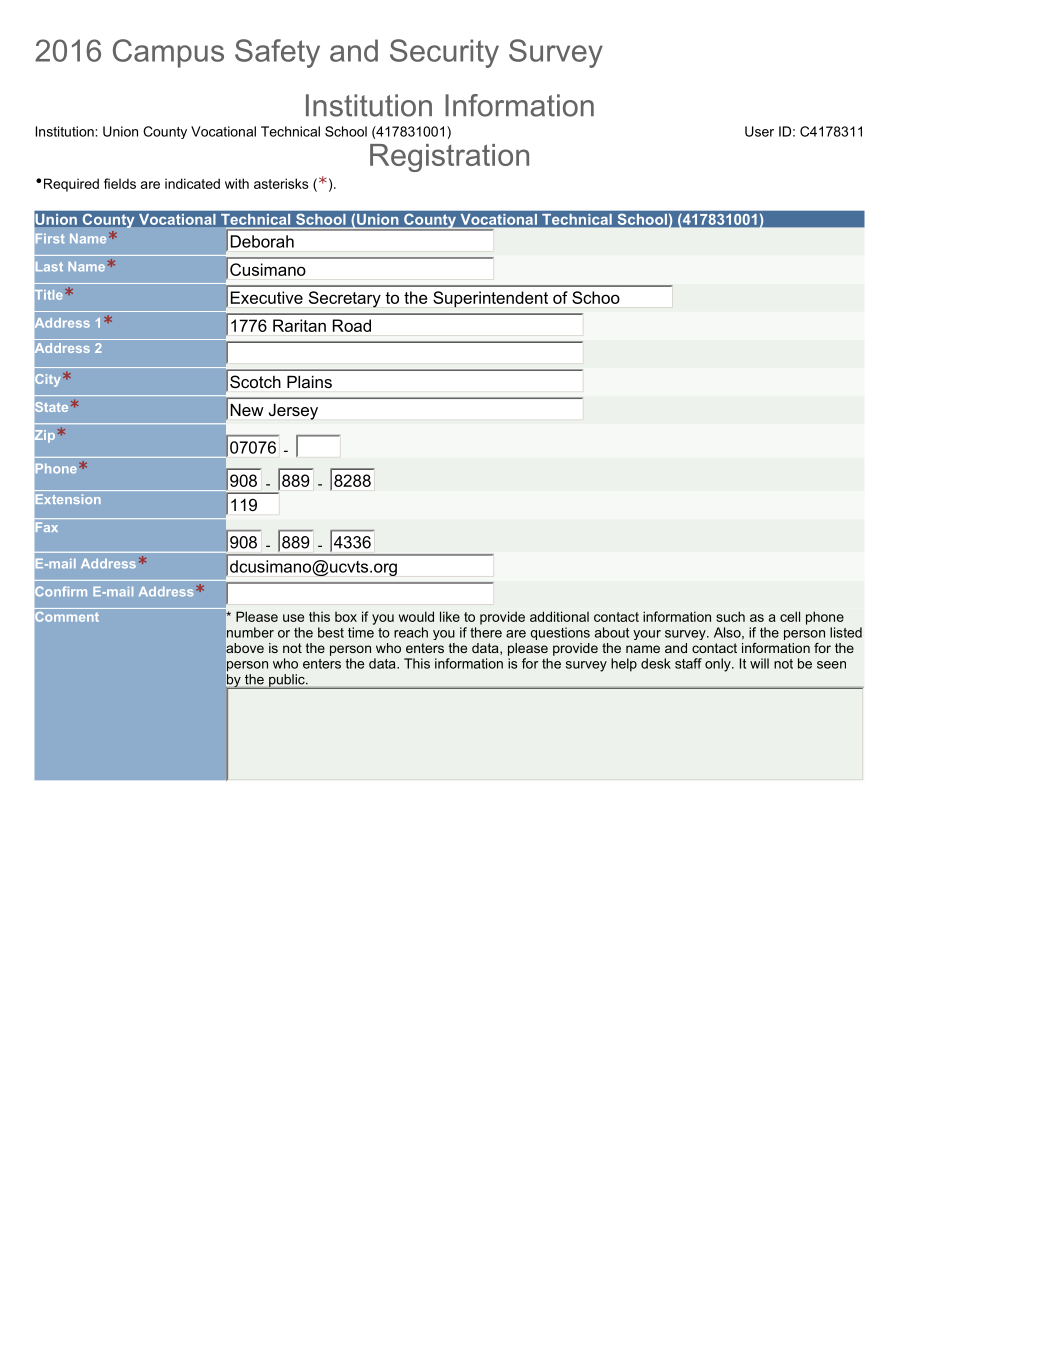 This screenshot has width=1042, height=1348. Describe the element at coordinates (247, 410) in the screenshot. I see `New` at that location.
